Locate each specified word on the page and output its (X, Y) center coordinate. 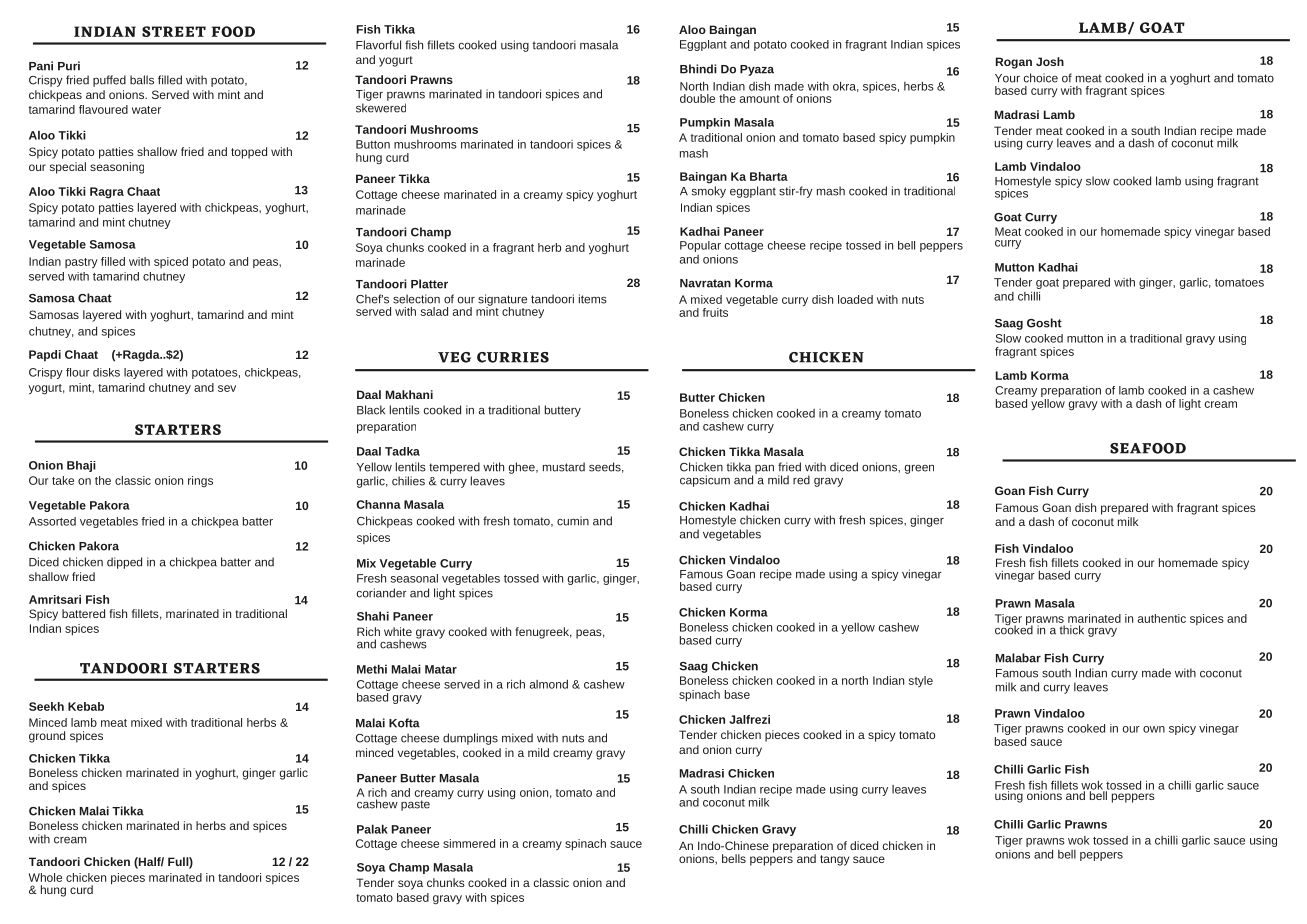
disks (106, 372)
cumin (573, 521)
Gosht (1044, 323)
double (697, 98)
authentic (1162, 618)
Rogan (1014, 63)
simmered (469, 843)
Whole (45, 877)
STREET (174, 31)
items (593, 299)
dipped (124, 563)
